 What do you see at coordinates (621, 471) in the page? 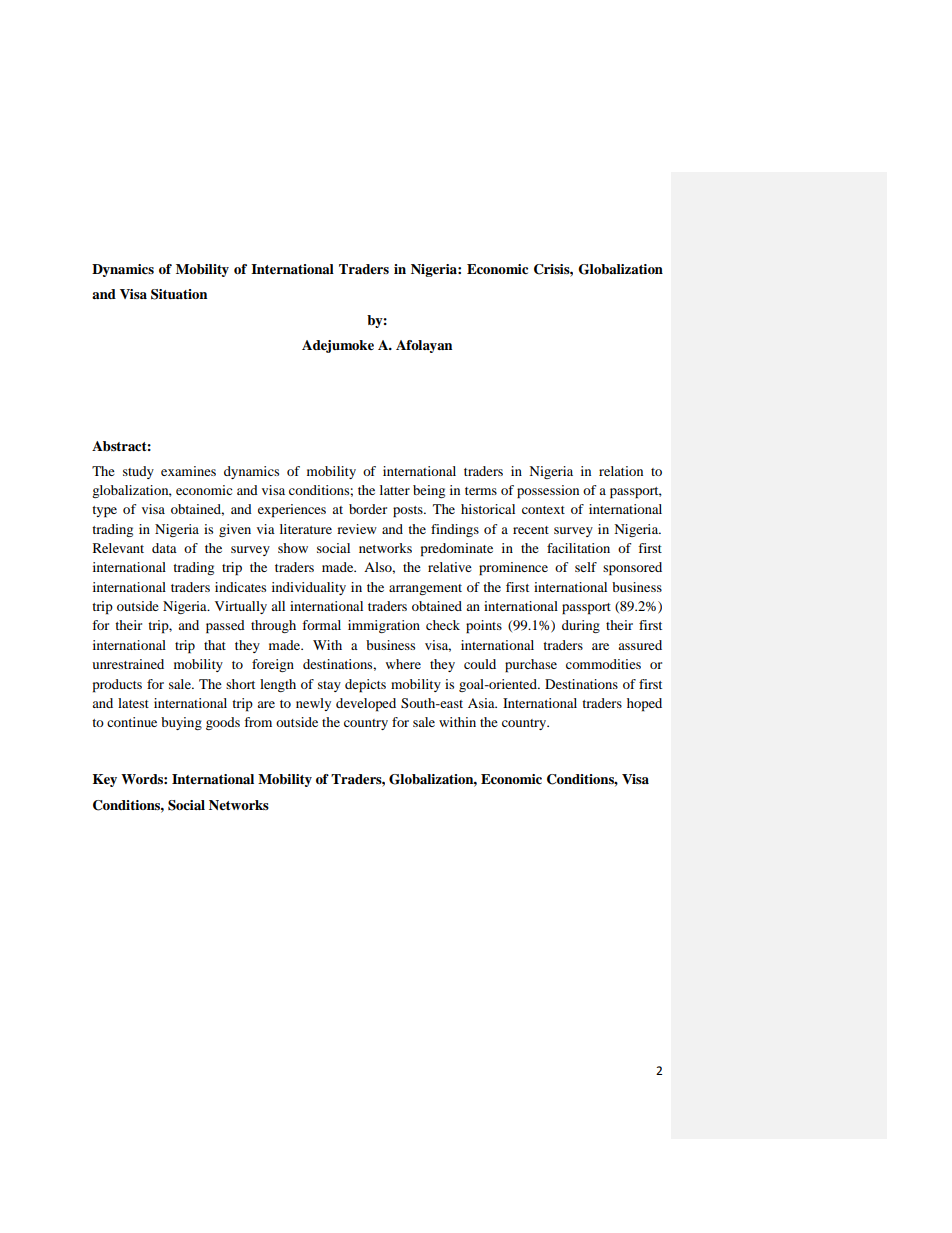
I see `relation` at bounding box center [621, 471].
